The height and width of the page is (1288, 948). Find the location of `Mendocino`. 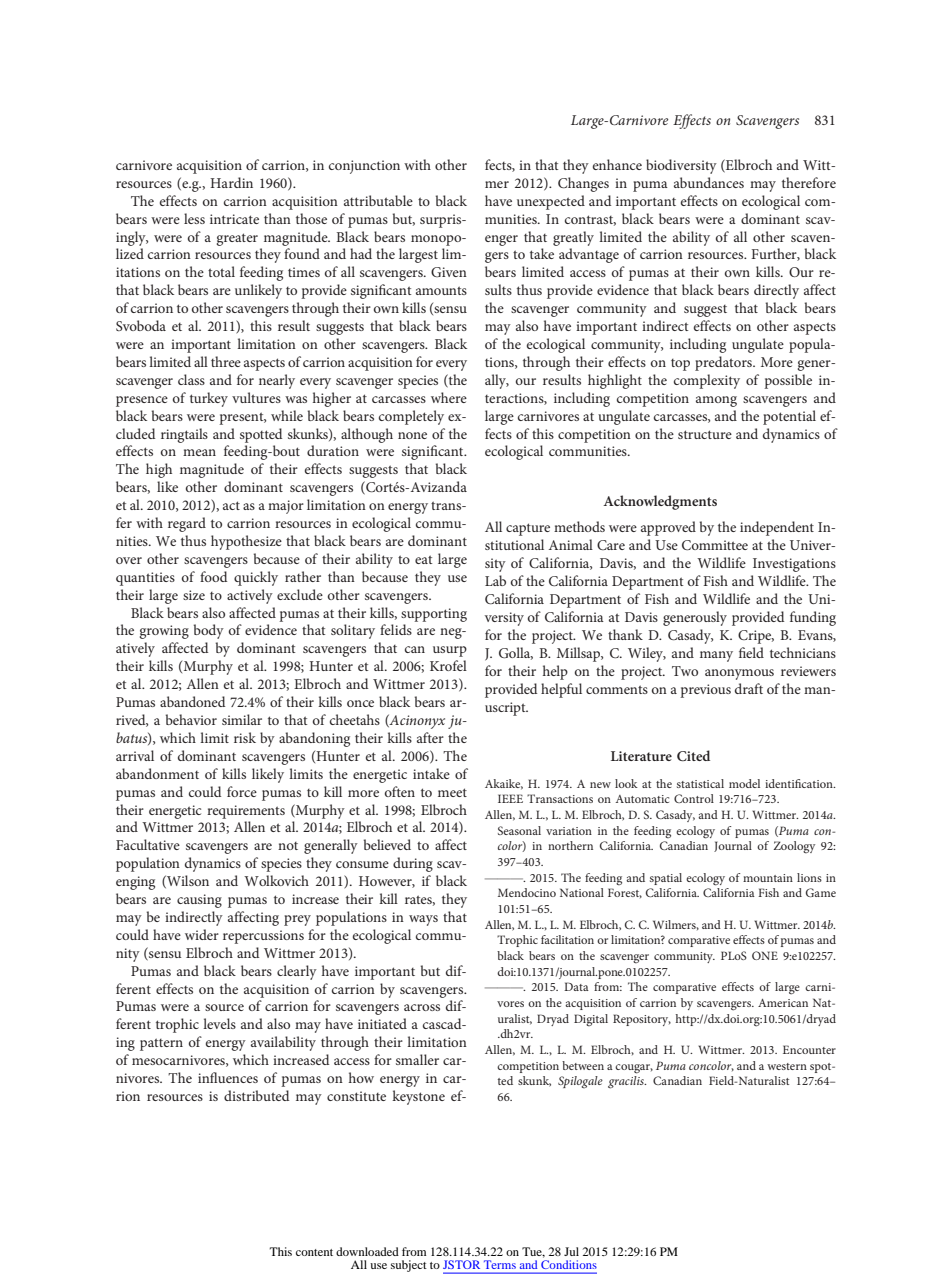

Mendocino is located at coordinates (527, 892).
